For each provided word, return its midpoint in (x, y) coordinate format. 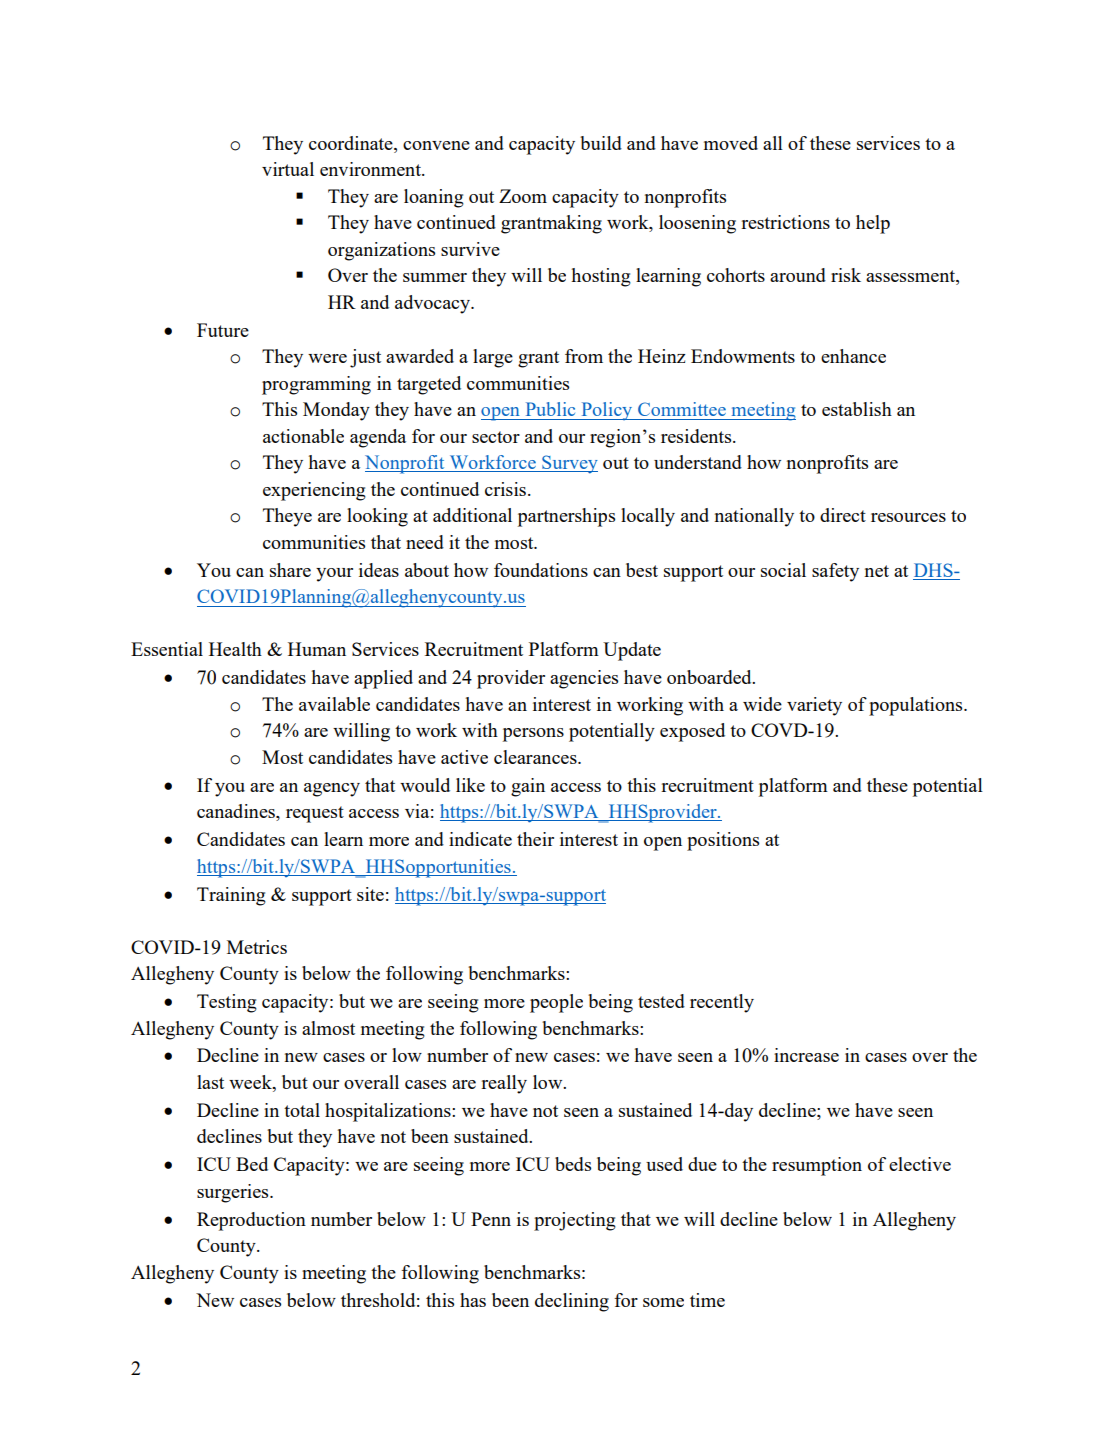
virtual (288, 169)
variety (814, 706)
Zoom (523, 196)
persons (533, 735)
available (334, 704)
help (873, 224)
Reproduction (251, 1221)
